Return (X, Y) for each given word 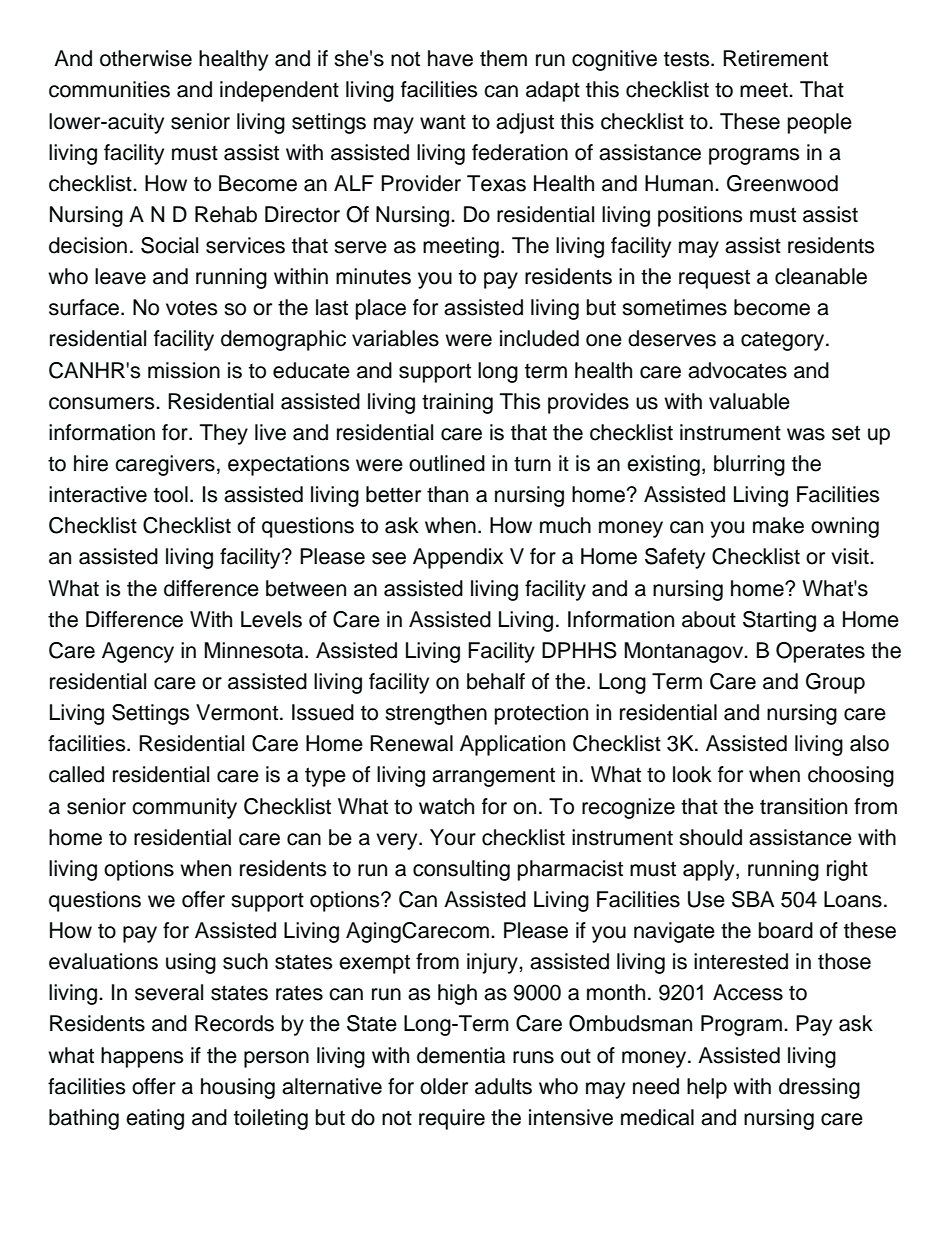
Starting (779, 621)
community (184, 808)
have (450, 58)
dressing (819, 1088)
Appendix (458, 558)
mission (184, 370)
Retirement (775, 58)
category (784, 341)
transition (803, 806)
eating (155, 1119)
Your (453, 837)
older (444, 1086)
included (539, 338)
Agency (138, 652)
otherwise (146, 58)
